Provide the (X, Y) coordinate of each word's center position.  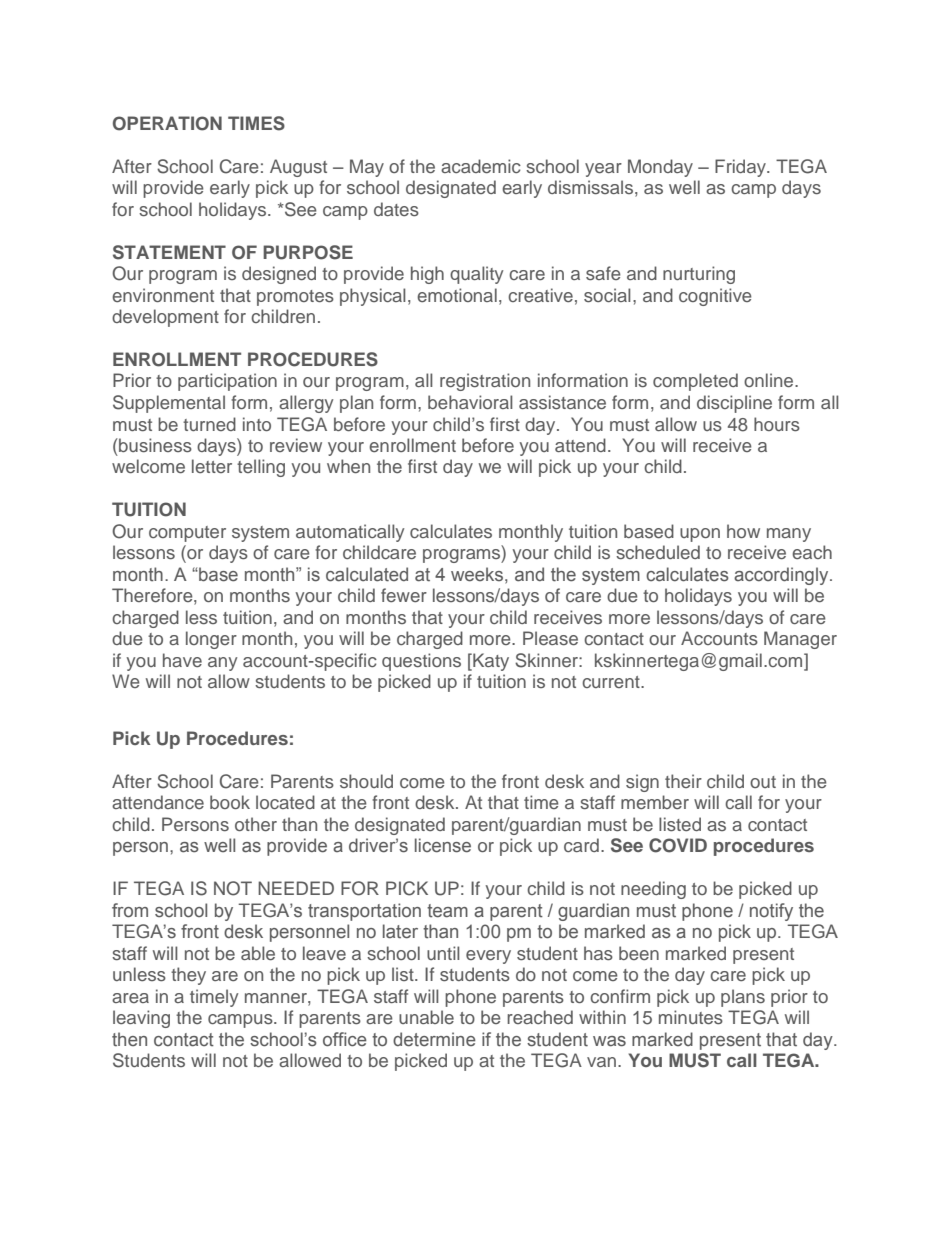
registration (485, 382)
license (443, 845)
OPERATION (167, 123)
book (230, 802)
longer (211, 640)
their (683, 781)
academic (481, 166)
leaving (141, 1019)
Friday (741, 168)
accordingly (782, 576)
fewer (404, 595)
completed (695, 382)
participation (227, 382)
